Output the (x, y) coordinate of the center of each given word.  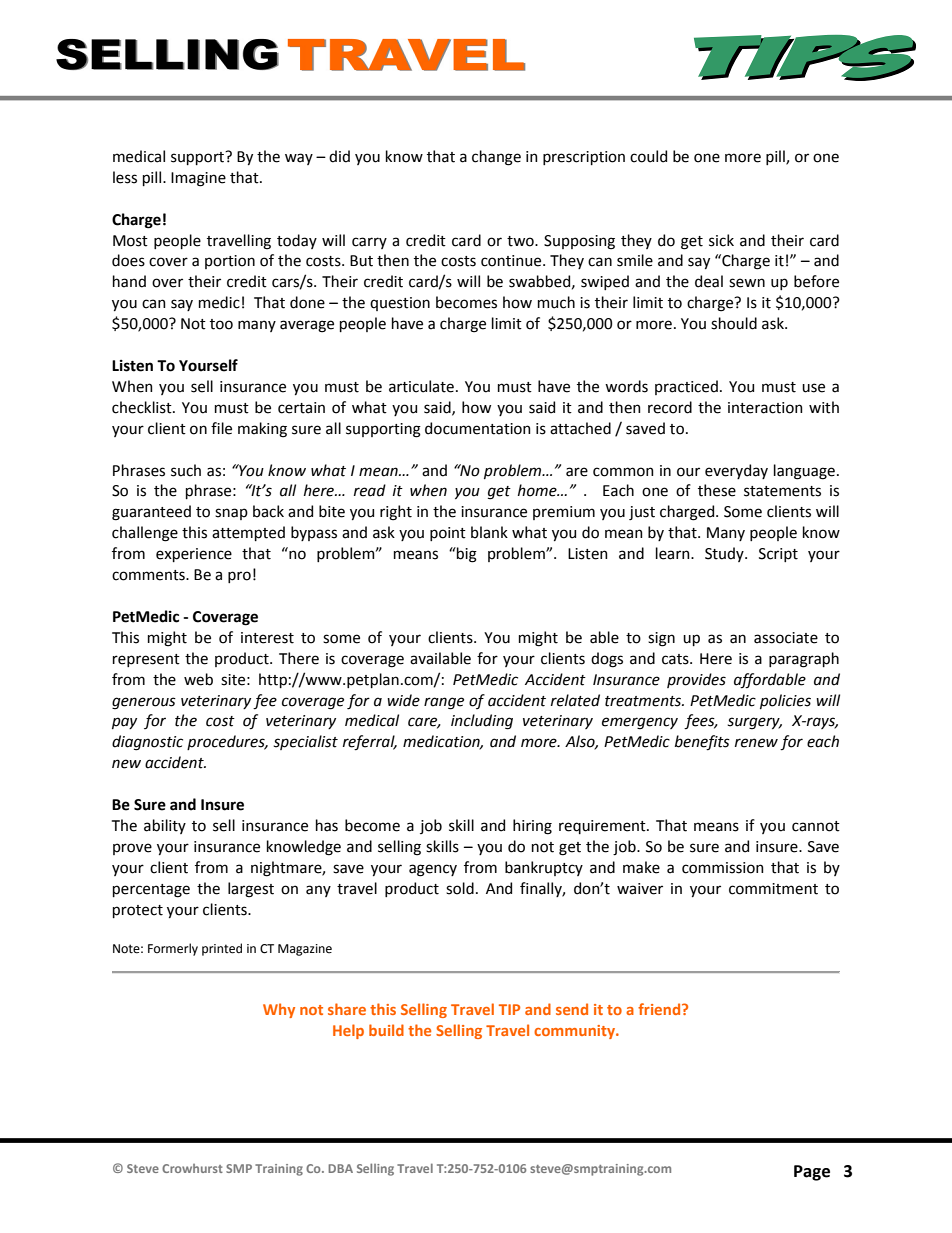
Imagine (198, 179)
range (444, 703)
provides (696, 680)
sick (721, 240)
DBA (340, 1168)
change (496, 158)
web (198, 679)
